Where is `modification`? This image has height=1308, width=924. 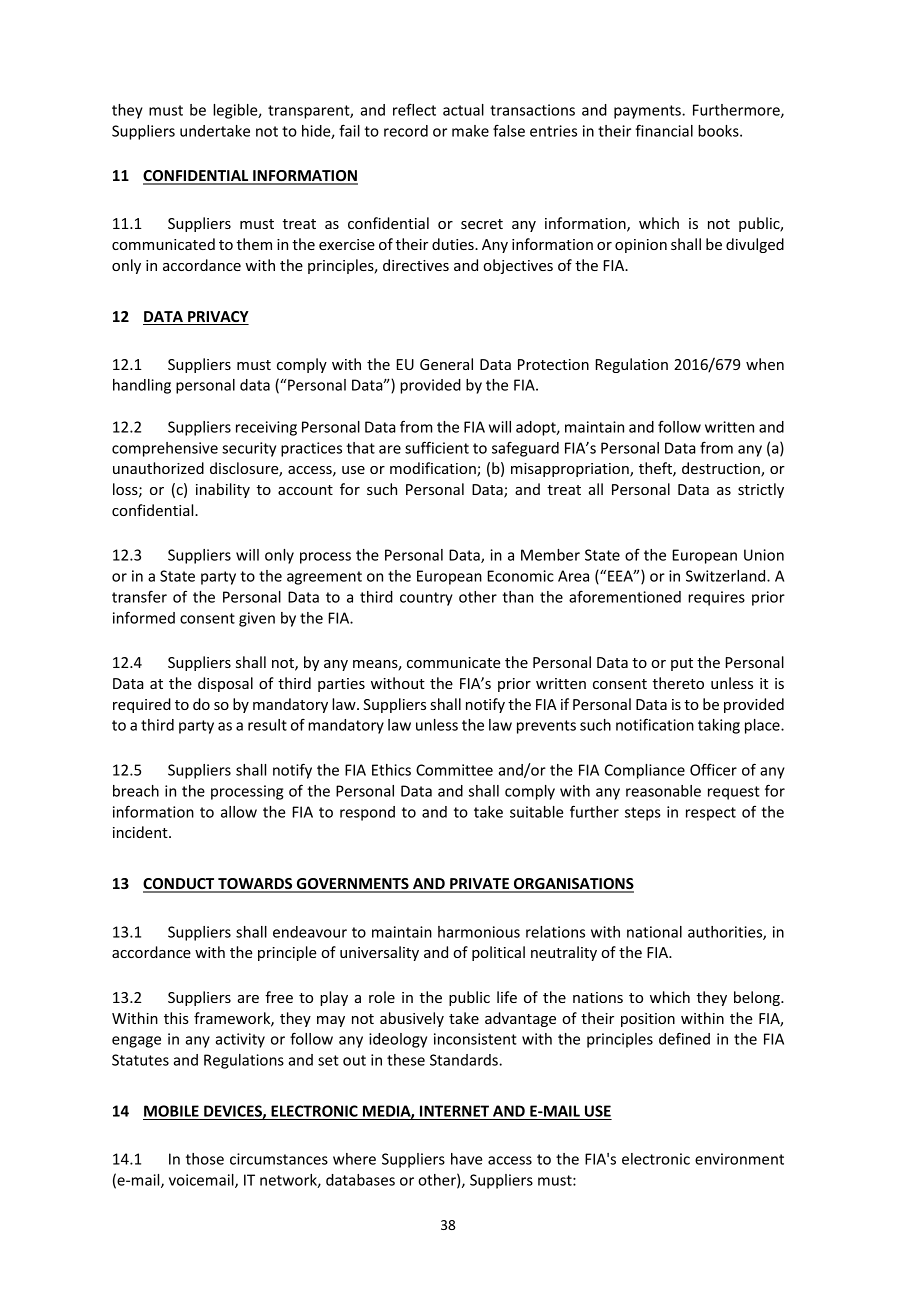 modification is located at coordinates (434, 469).
